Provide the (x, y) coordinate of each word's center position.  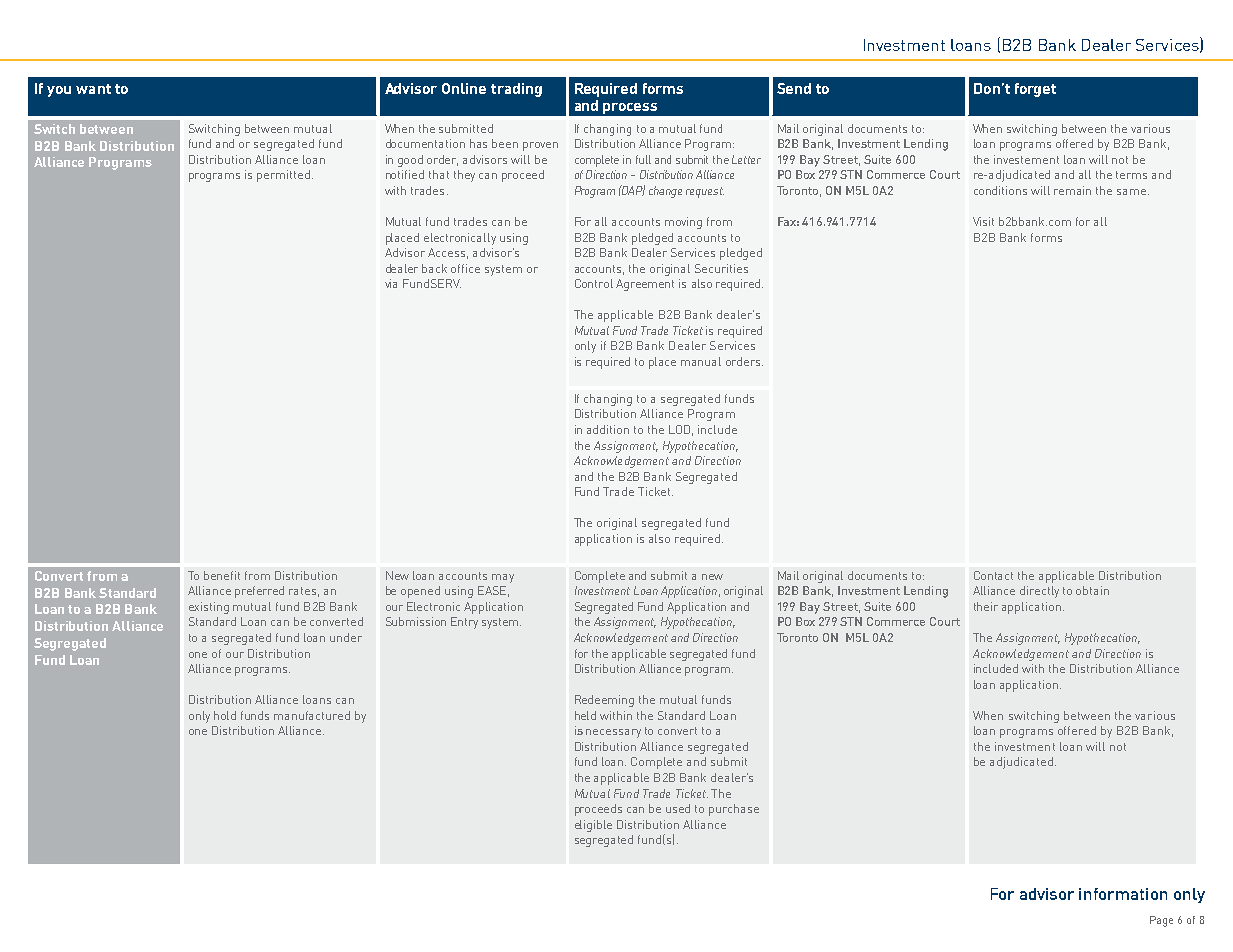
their (986, 606)
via (391, 283)
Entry (464, 623)
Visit (983, 221)
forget (1035, 90)
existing (209, 608)
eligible (593, 826)
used (678, 808)
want (93, 89)
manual (701, 361)
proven (540, 146)
